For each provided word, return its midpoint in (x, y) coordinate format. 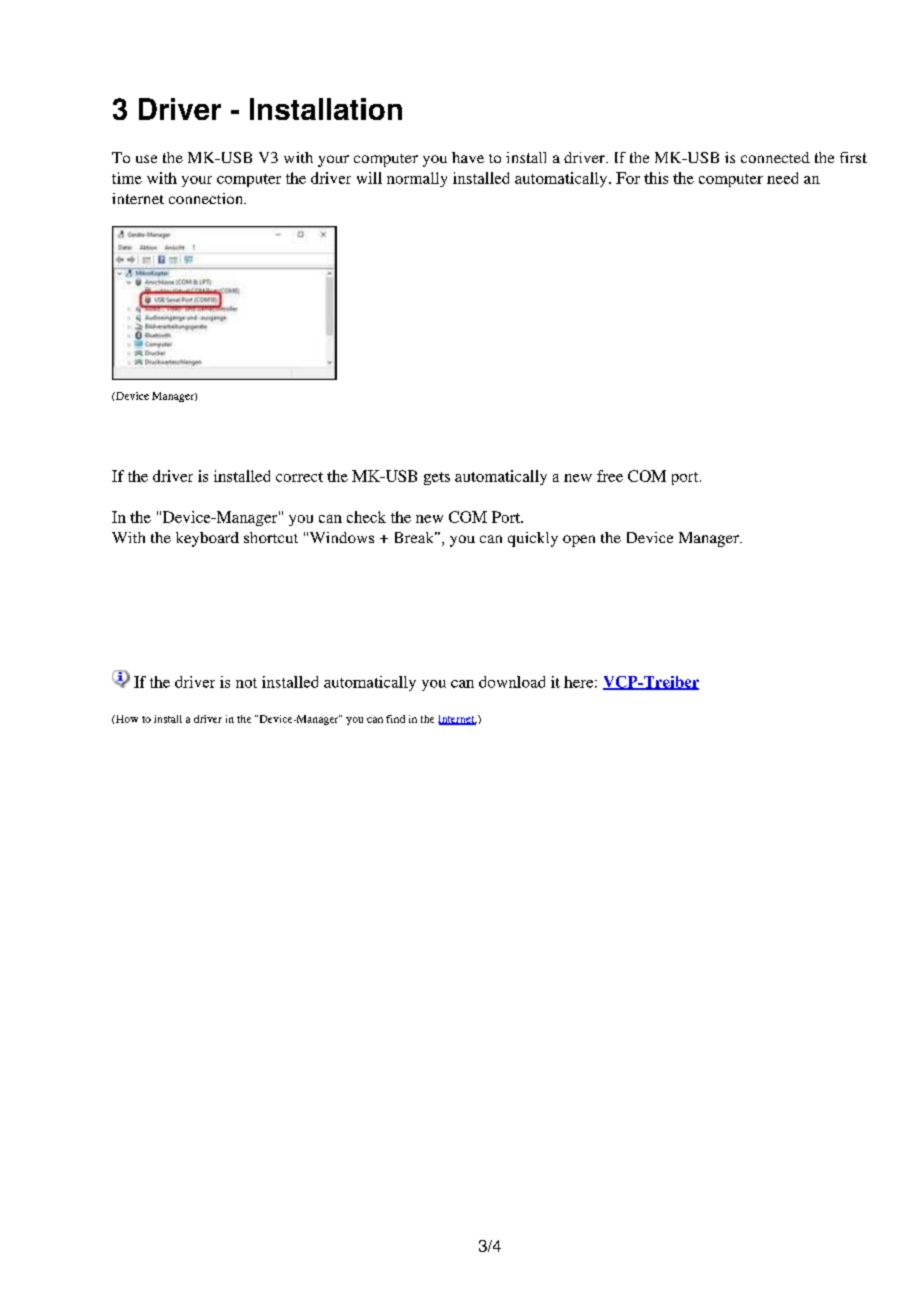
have (468, 157)
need (782, 178)
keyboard (207, 539)
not (246, 683)
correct (299, 477)
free (610, 476)
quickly (533, 539)
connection (207, 198)
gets (437, 478)
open (579, 541)
